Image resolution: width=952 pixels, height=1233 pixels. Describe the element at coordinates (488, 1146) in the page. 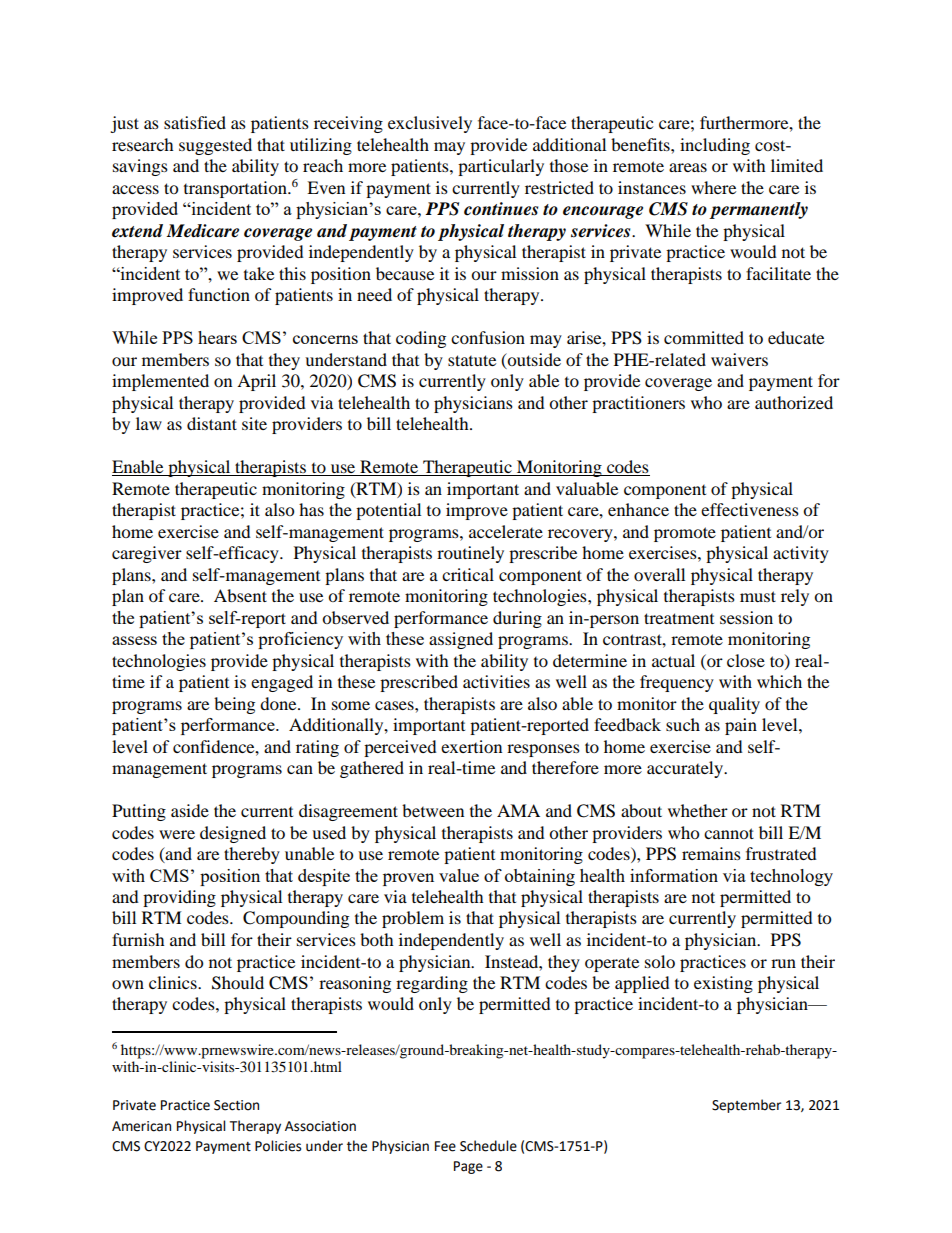

I see `Schedule` at that location.
